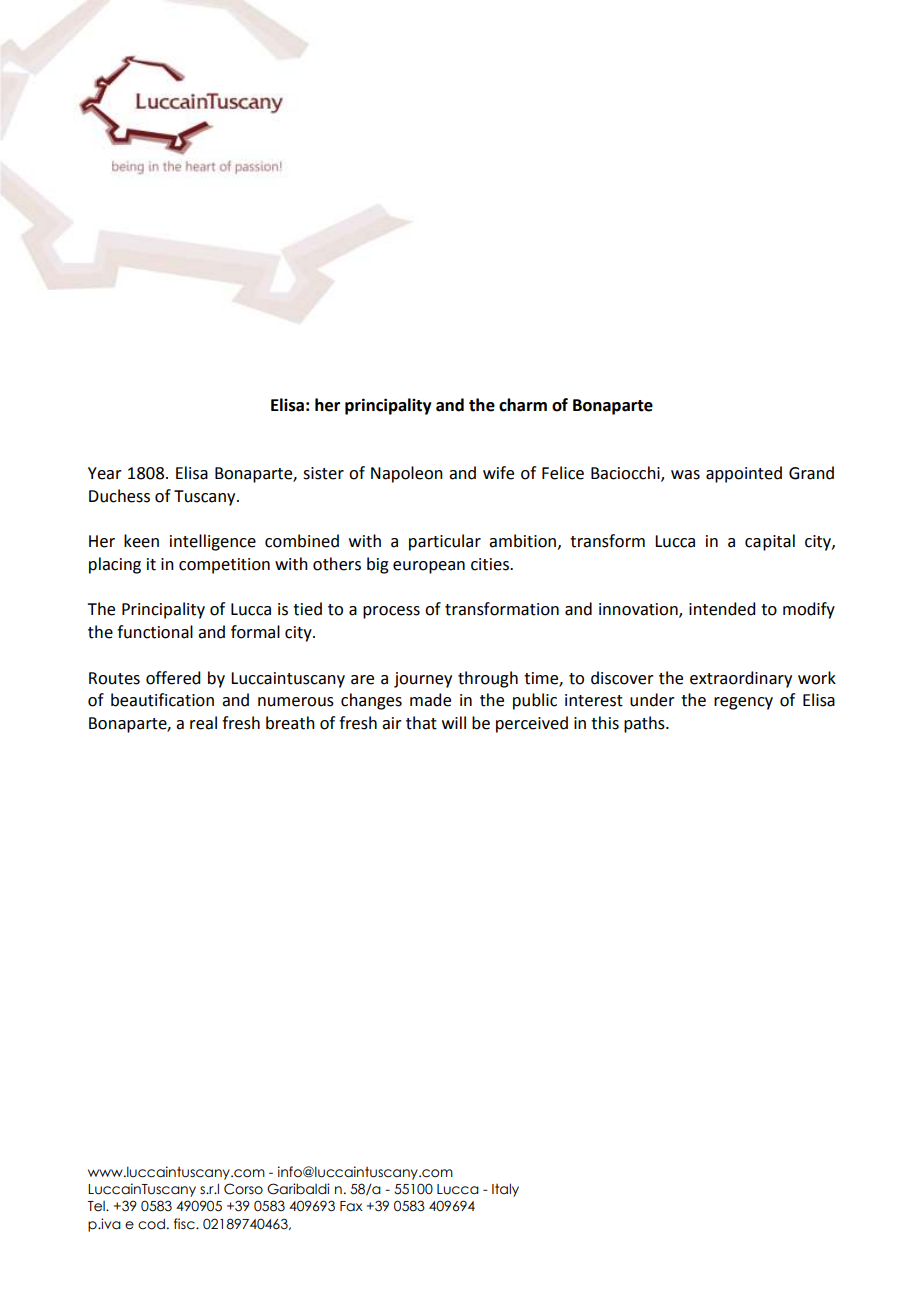 The width and height of the image is (924, 1308). Describe the element at coordinates (203, 723) in the image. I see `real` at that location.
